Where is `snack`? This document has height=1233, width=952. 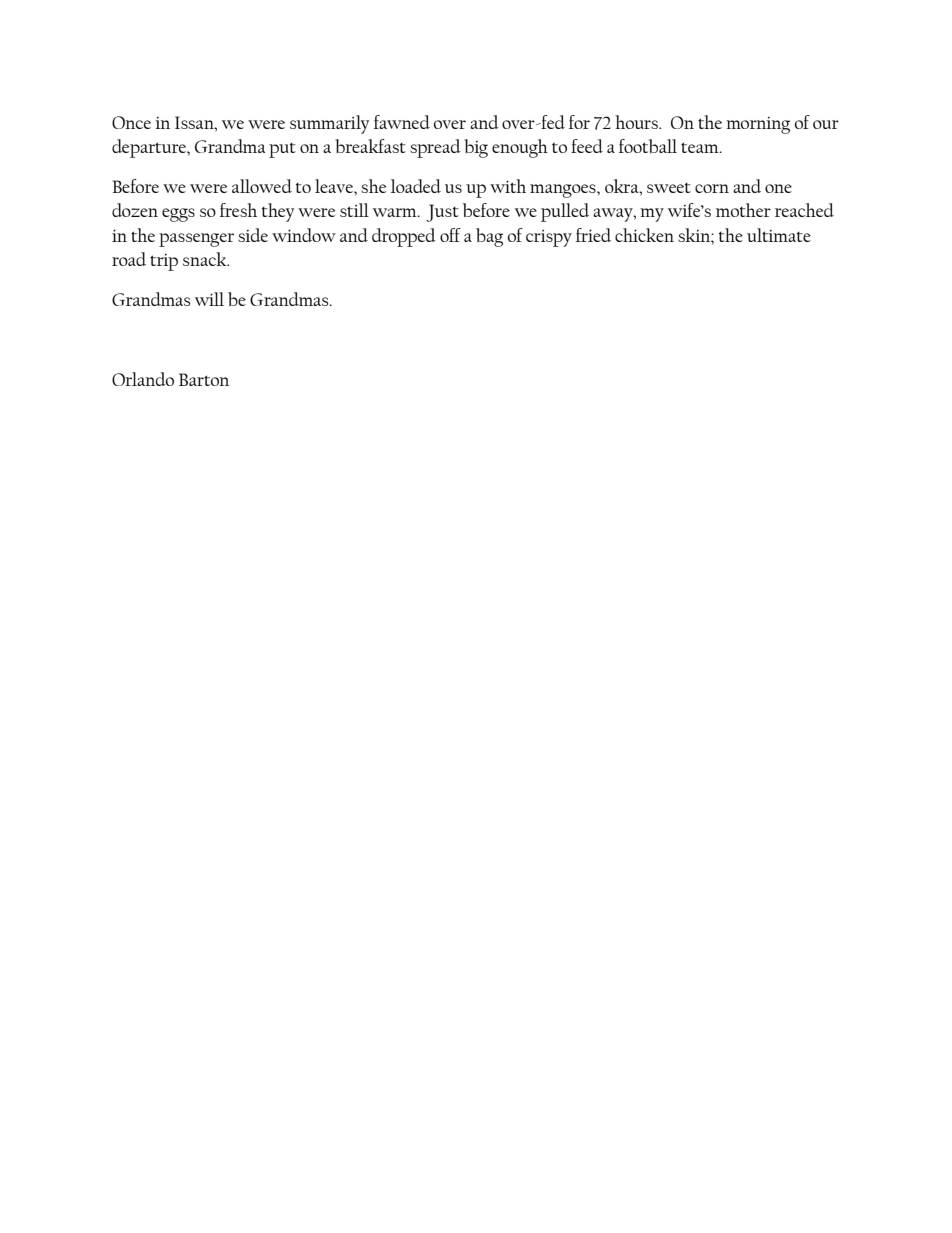
snack is located at coordinates (206, 259).
